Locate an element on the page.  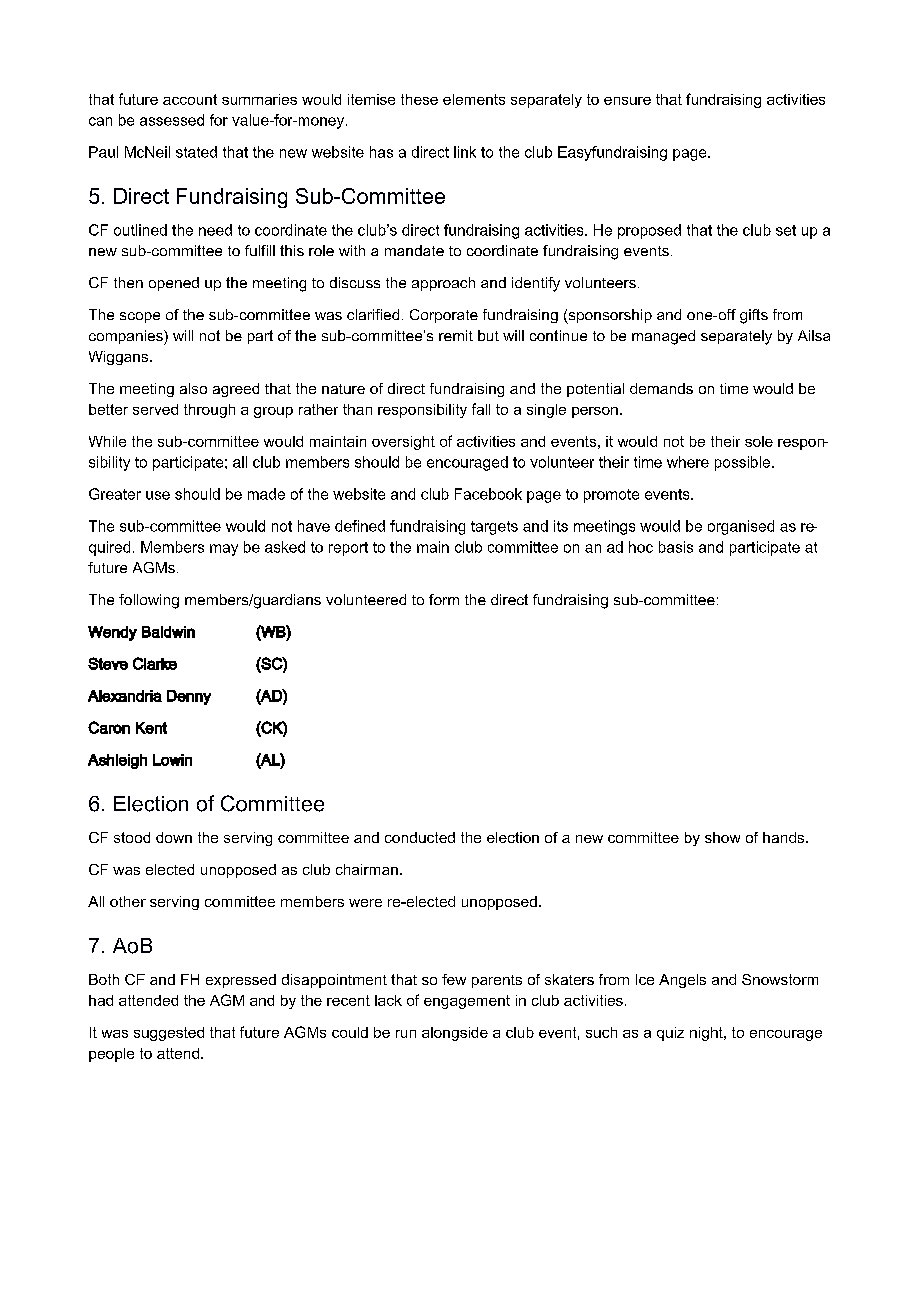
also is located at coordinates (193, 388).
